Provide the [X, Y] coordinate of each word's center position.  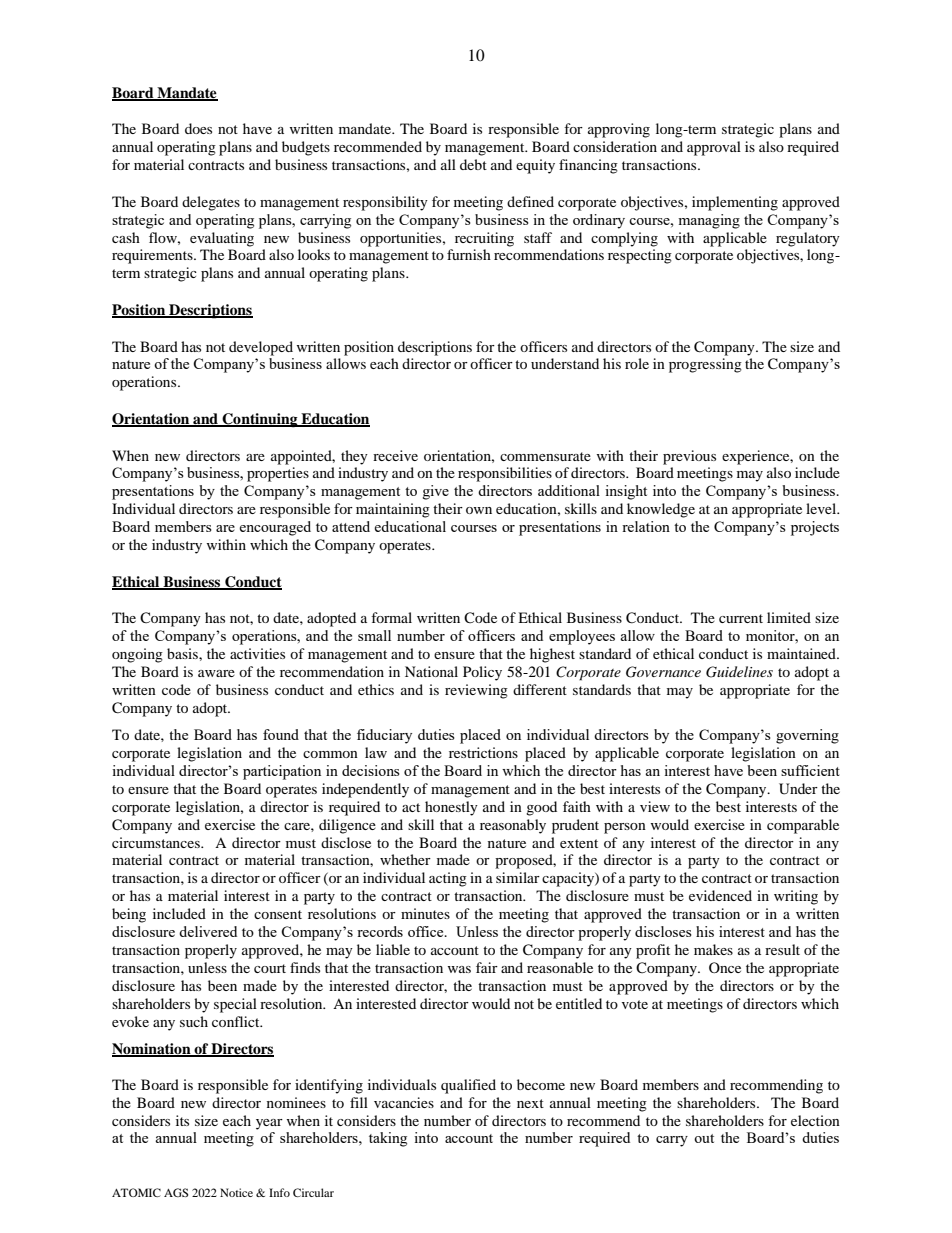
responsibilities [505, 474]
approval [714, 148]
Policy [482, 673]
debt [473, 164]
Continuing [260, 420]
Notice [236, 1192]
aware [216, 673]
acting [448, 879]
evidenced [720, 895]
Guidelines [739, 672]
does [198, 128]
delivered [208, 931]
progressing [705, 365]
